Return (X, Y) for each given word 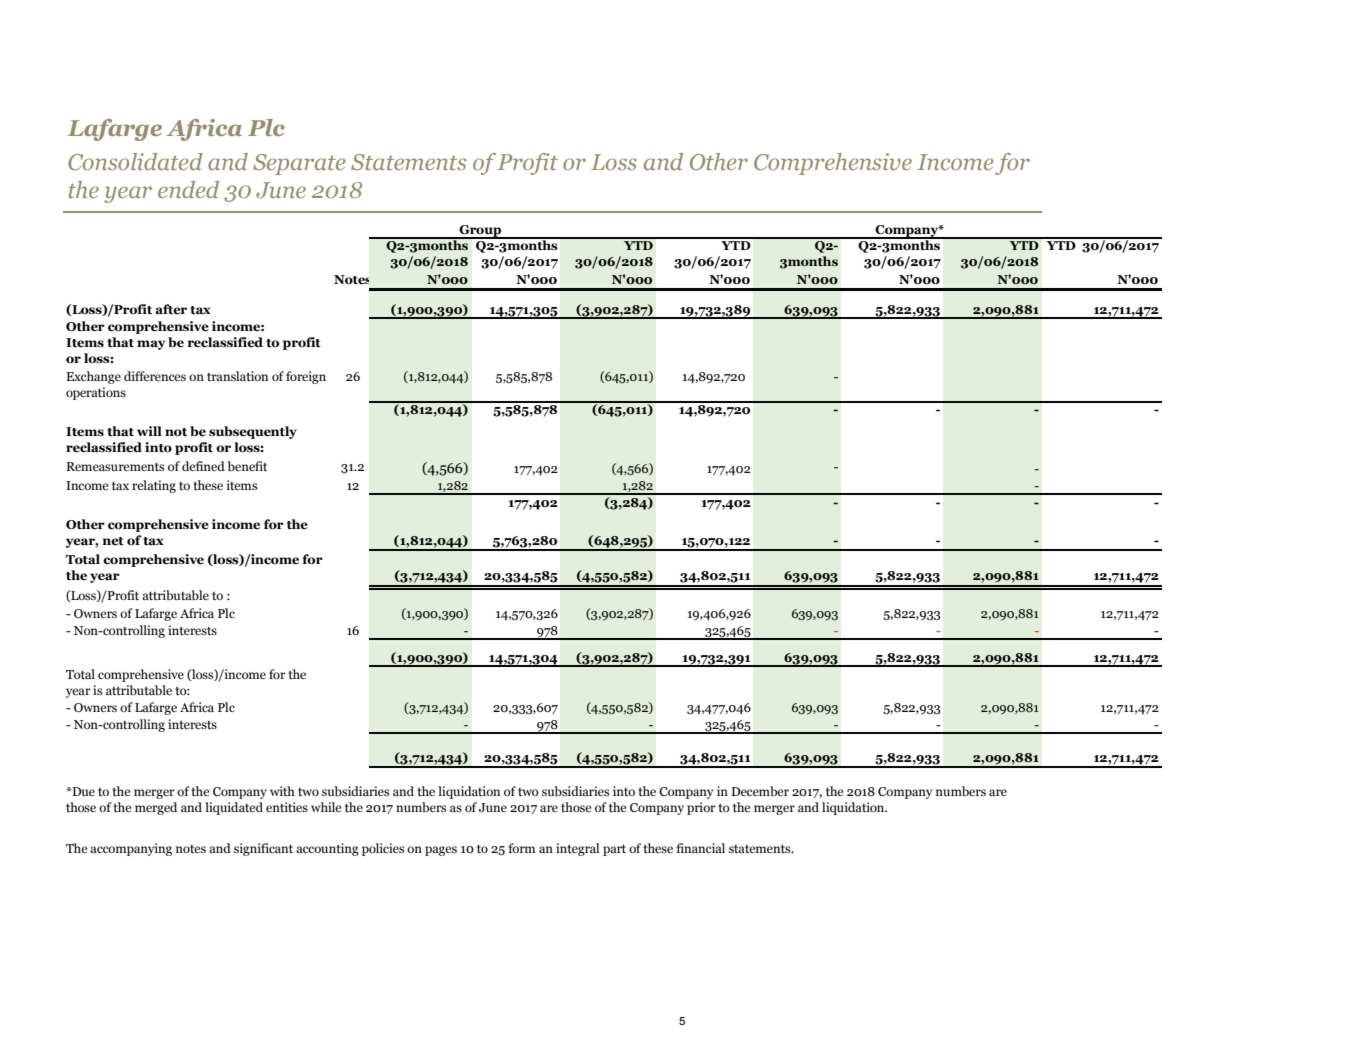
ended (188, 189)
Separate (299, 164)
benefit (247, 466)
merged (156, 808)
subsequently (253, 432)
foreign (306, 377)
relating (154, 486)
